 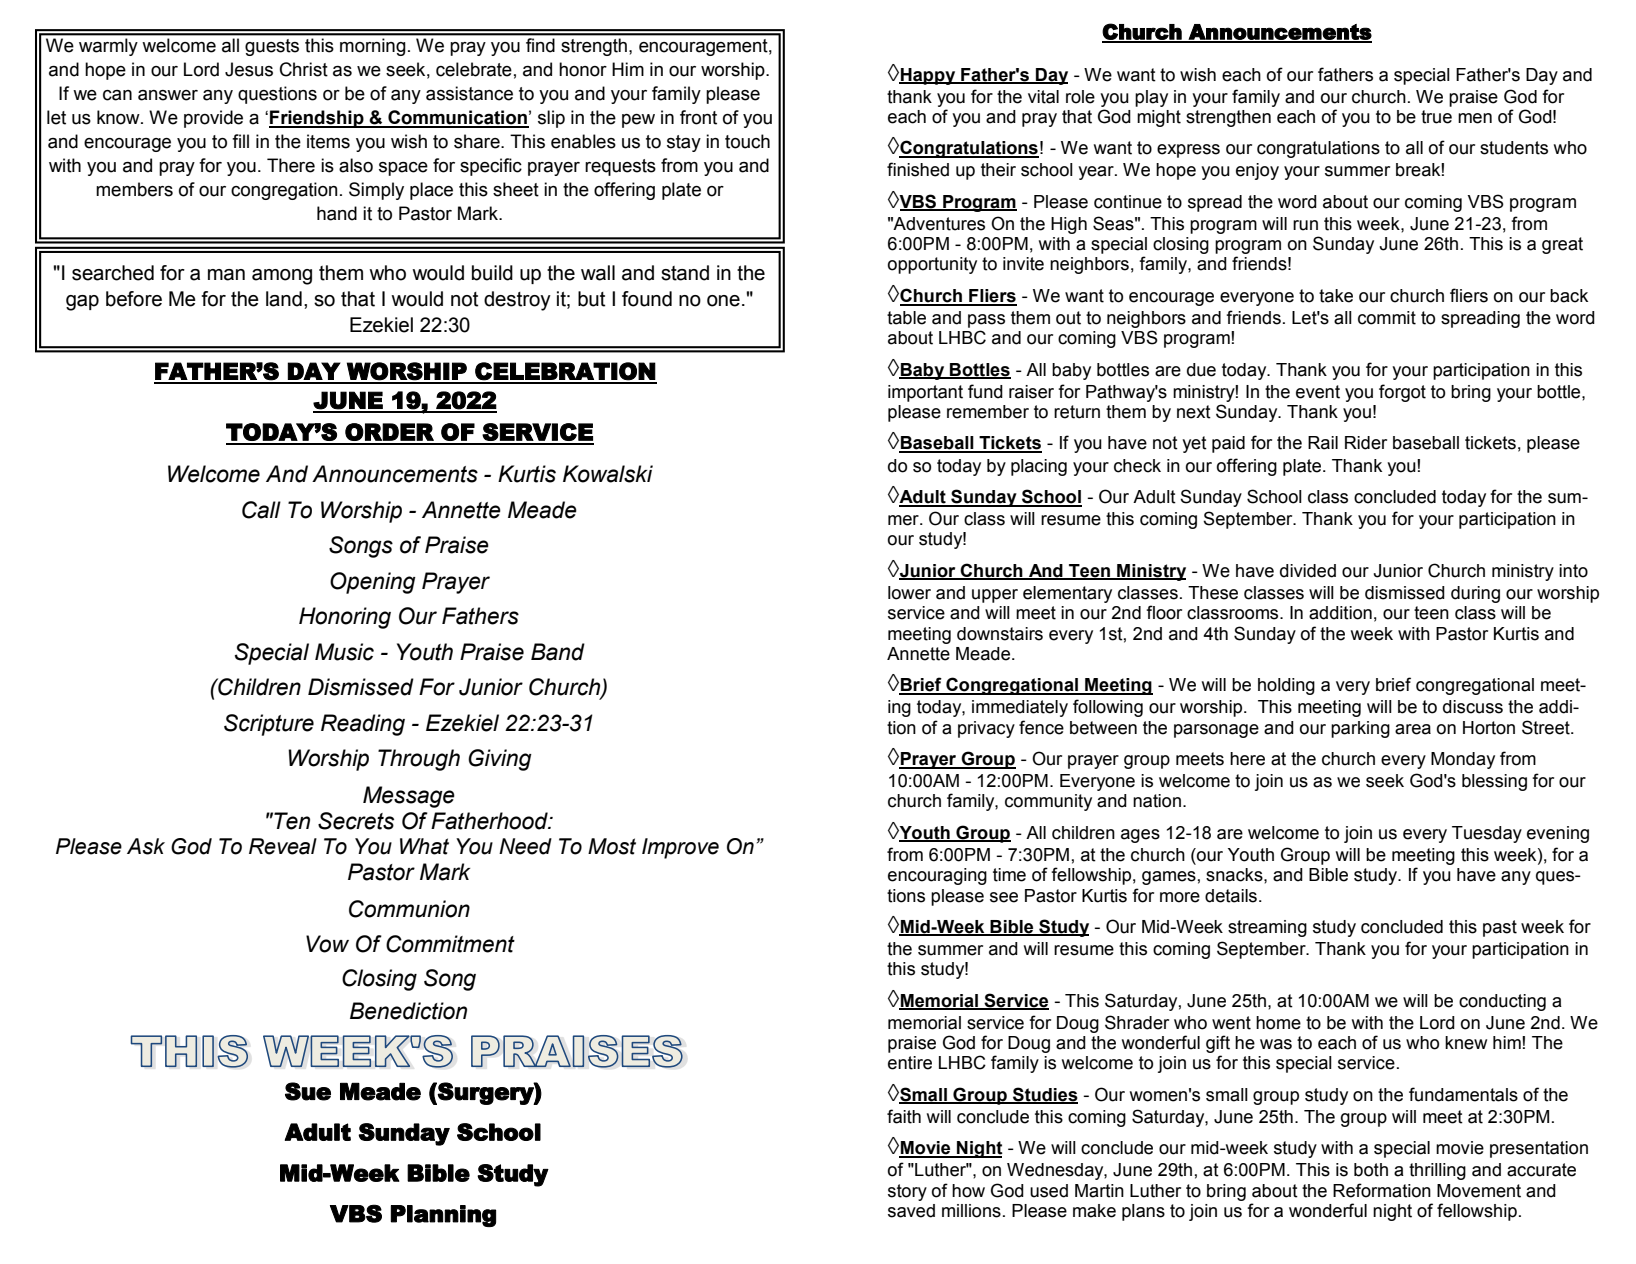 I want to click on table, so click(x=906, y=318).
